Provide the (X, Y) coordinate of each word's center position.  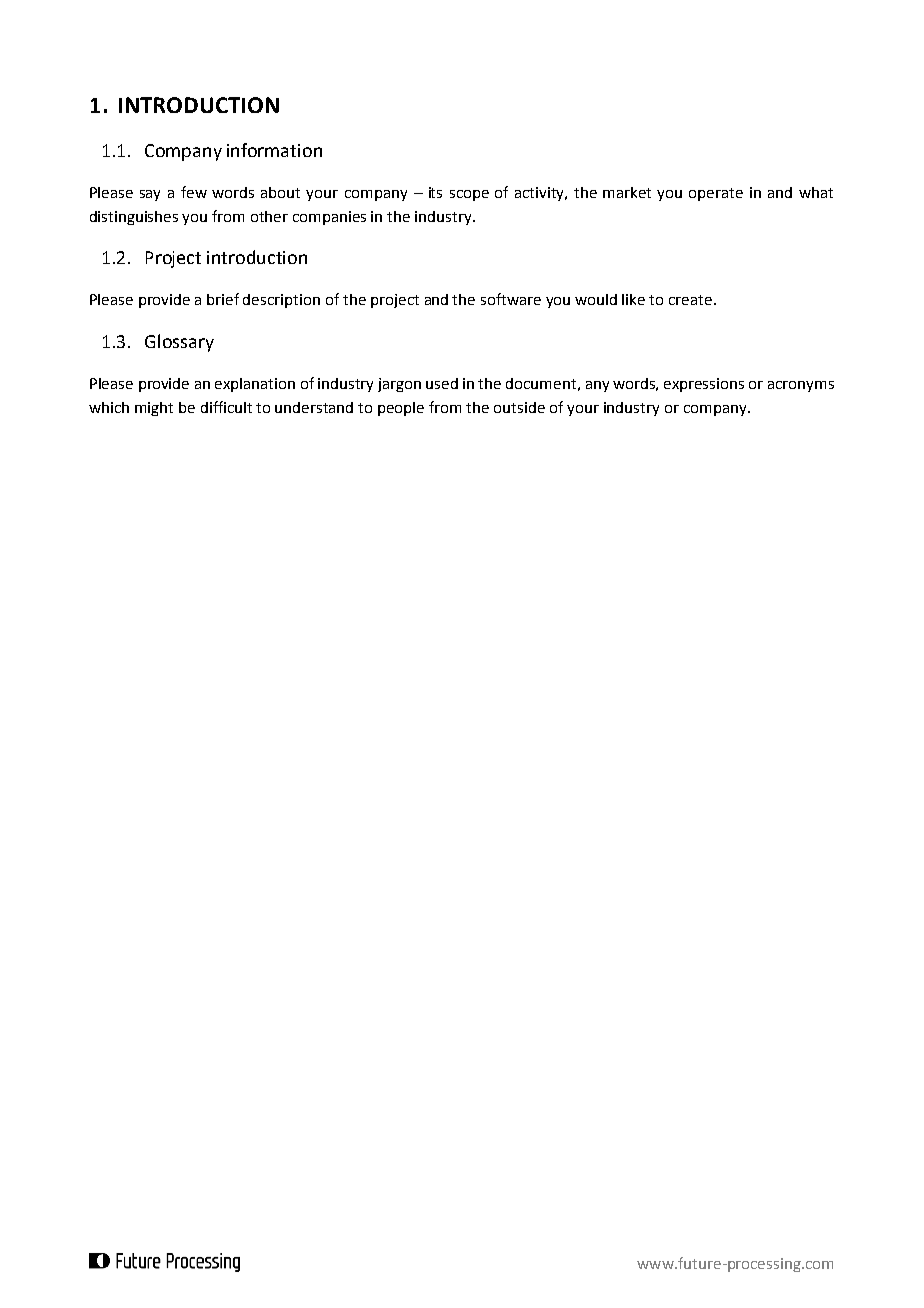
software (511, 299)
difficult (226, 407)
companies (329, 218)
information (274, 150)
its (435, 192)
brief (223, 299)
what (816, 192)
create (690, 300)
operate (716, 194)
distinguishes (134, 218)
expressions (704, 385)
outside (519, 407)
